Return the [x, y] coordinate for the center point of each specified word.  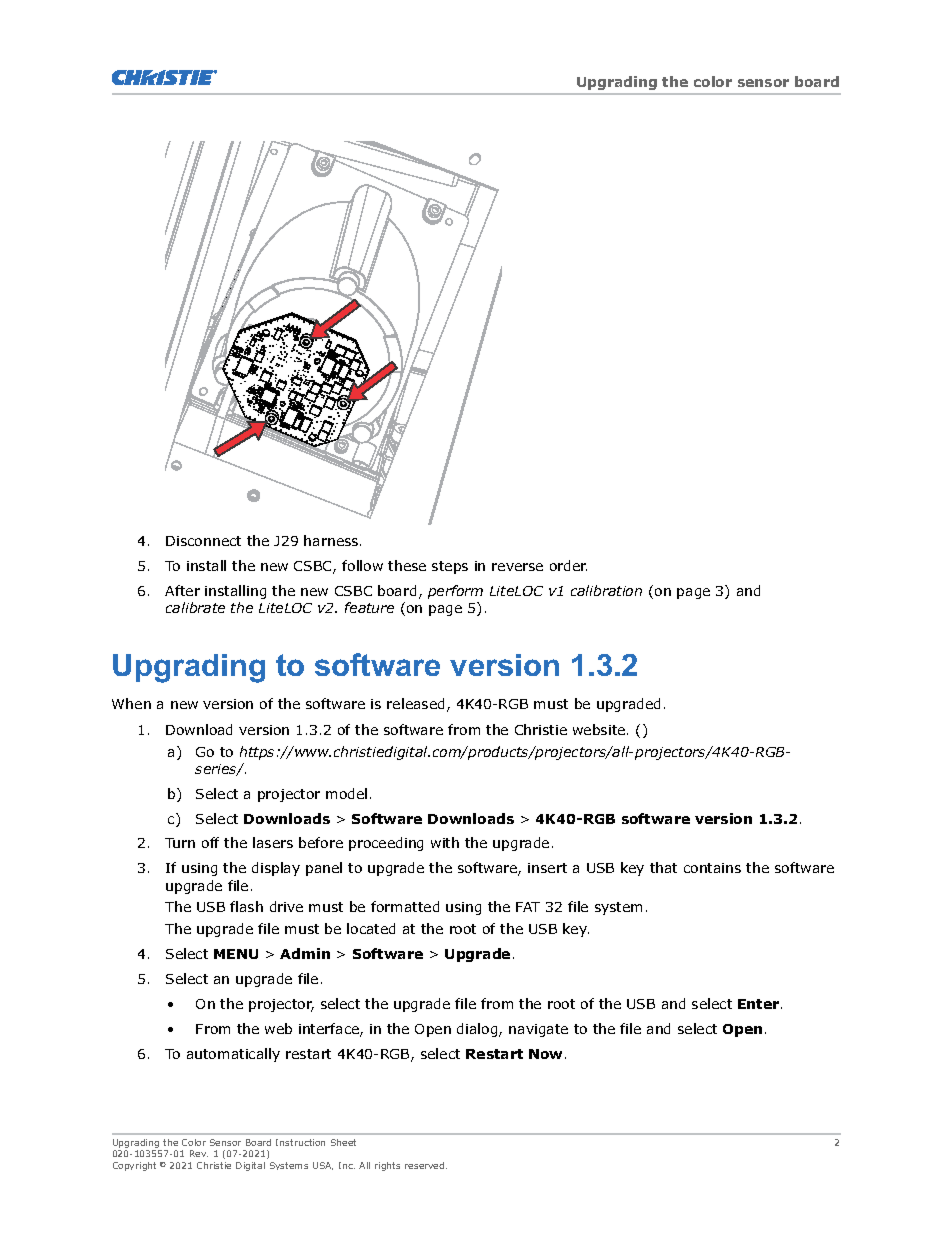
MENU [236, 954]
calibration [606, 590]
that [663, 867]
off [210, 842]
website [600, 729]
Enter [760, 1004]
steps [450, 567]
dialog [478, 1030]
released [415, 703]
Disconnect [203, 541]
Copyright [134, 1166]
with [445, 842]
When [131, 703]
